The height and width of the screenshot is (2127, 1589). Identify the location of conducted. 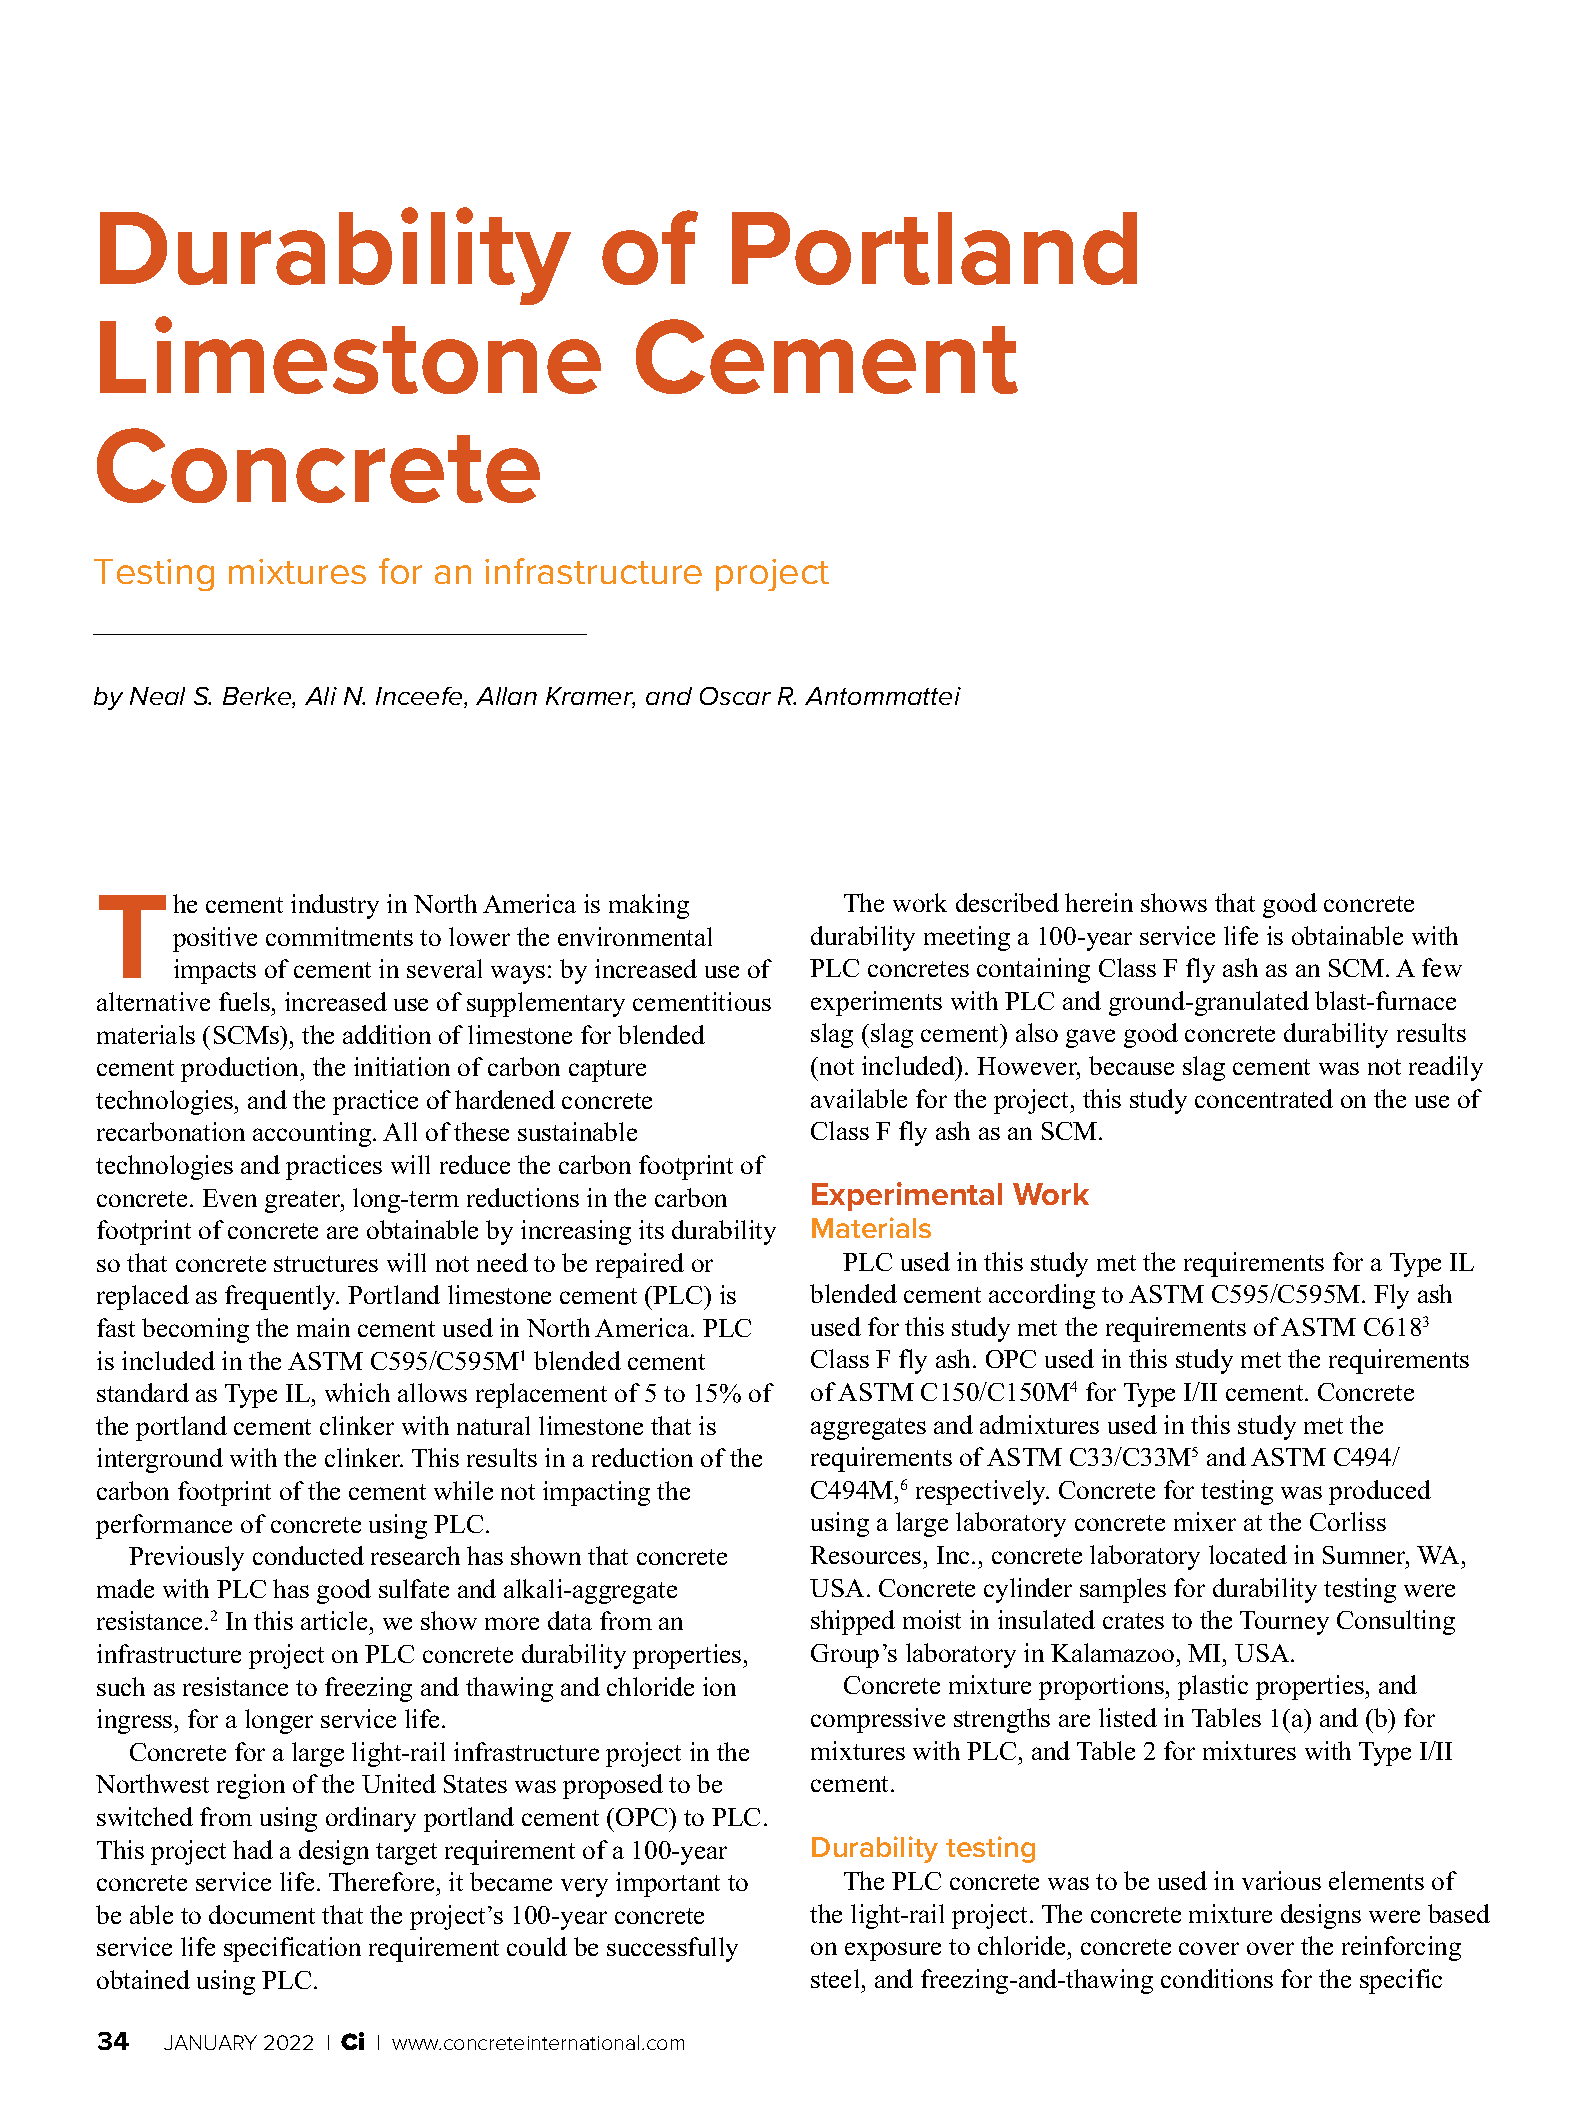
(308, 1555).
